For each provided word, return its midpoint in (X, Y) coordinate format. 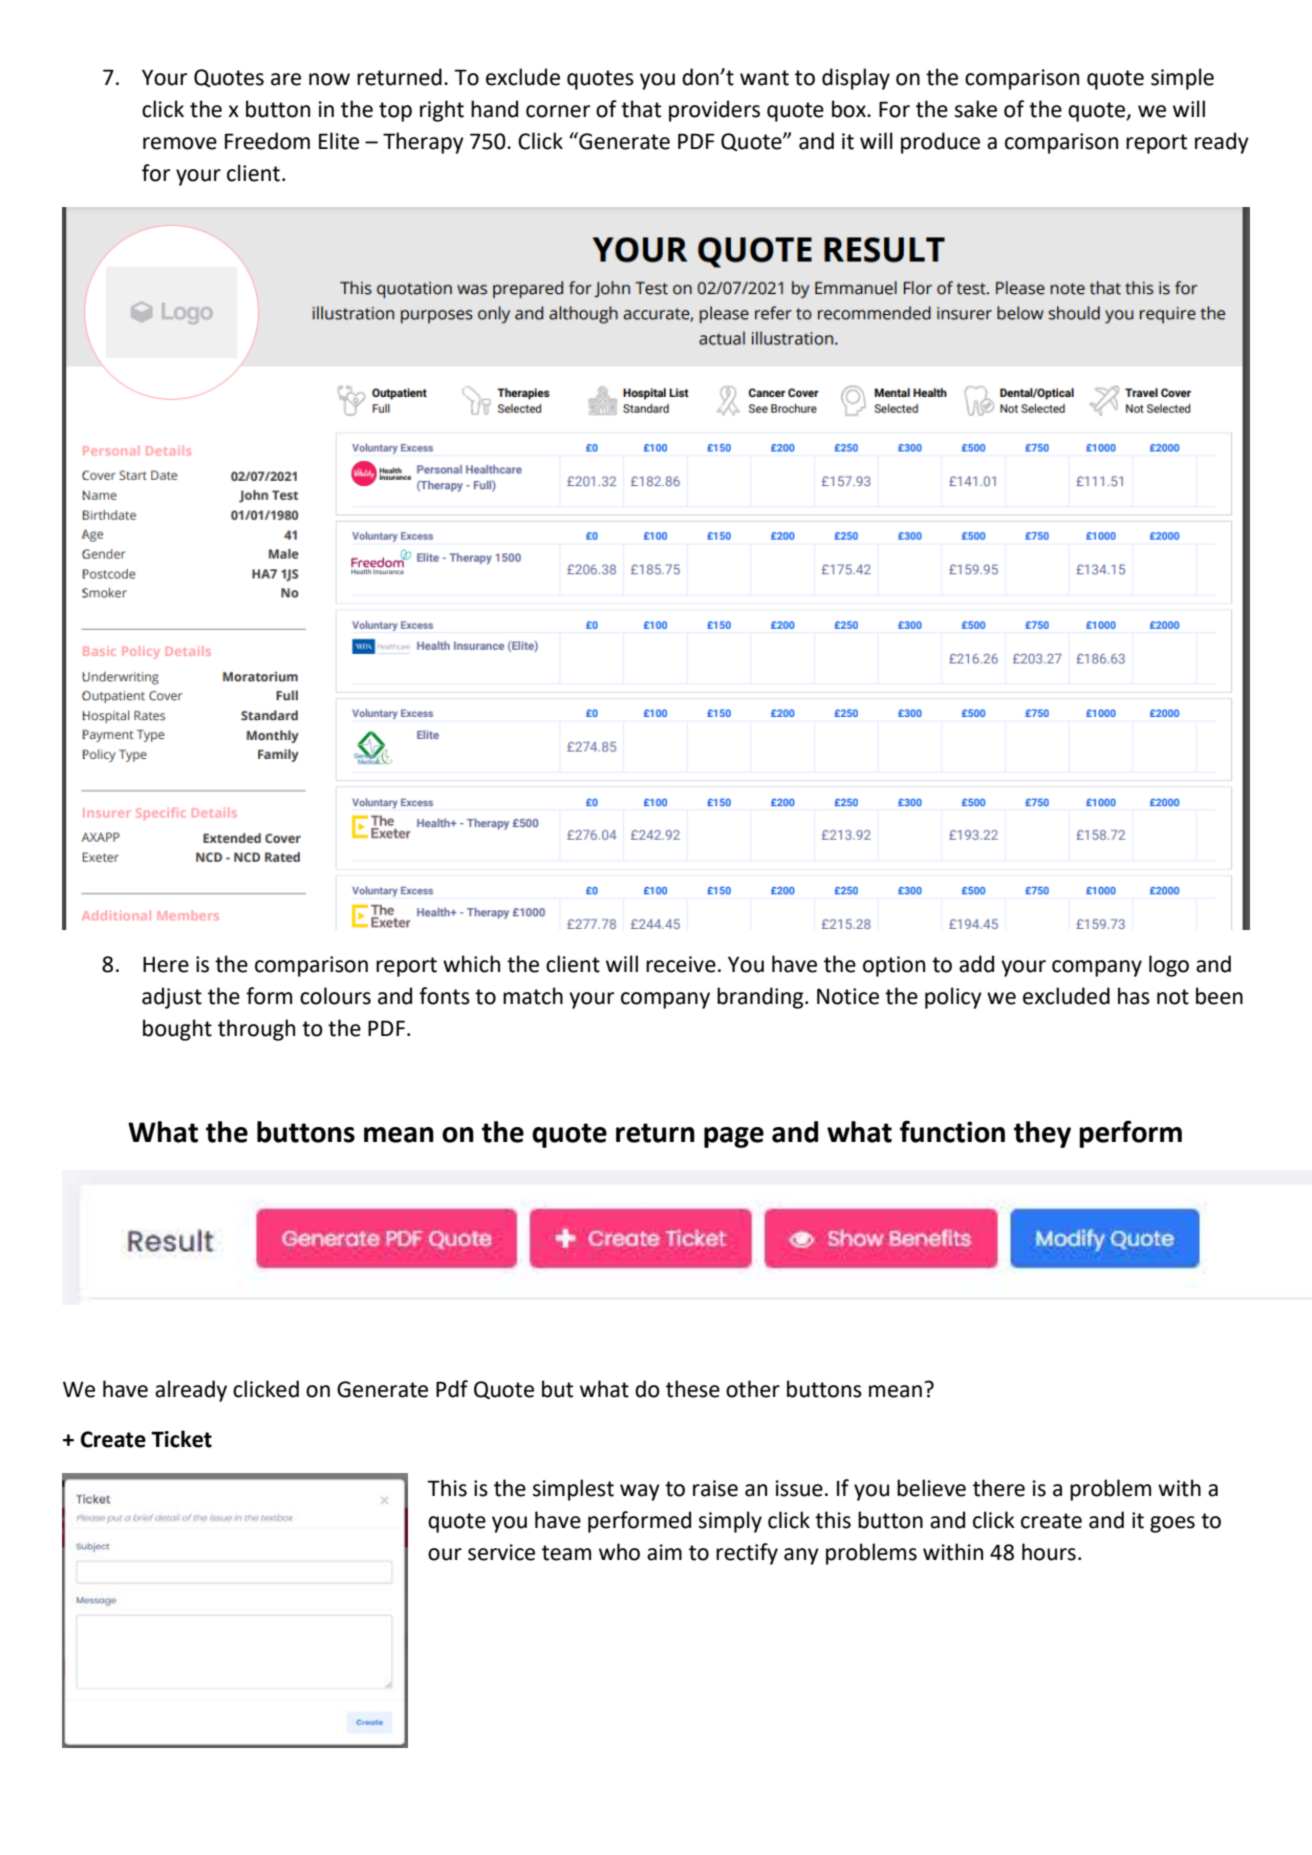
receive (681, 964)
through (256, 1030)
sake (976, 109)
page (734, 1137)
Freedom (267, 141)
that (641, 109)
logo (1169, 966)
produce (940, 143)
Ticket (181, 1439)
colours (335, 996)
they (1042, 1134)
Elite (339, 141)
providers (714, 111)
